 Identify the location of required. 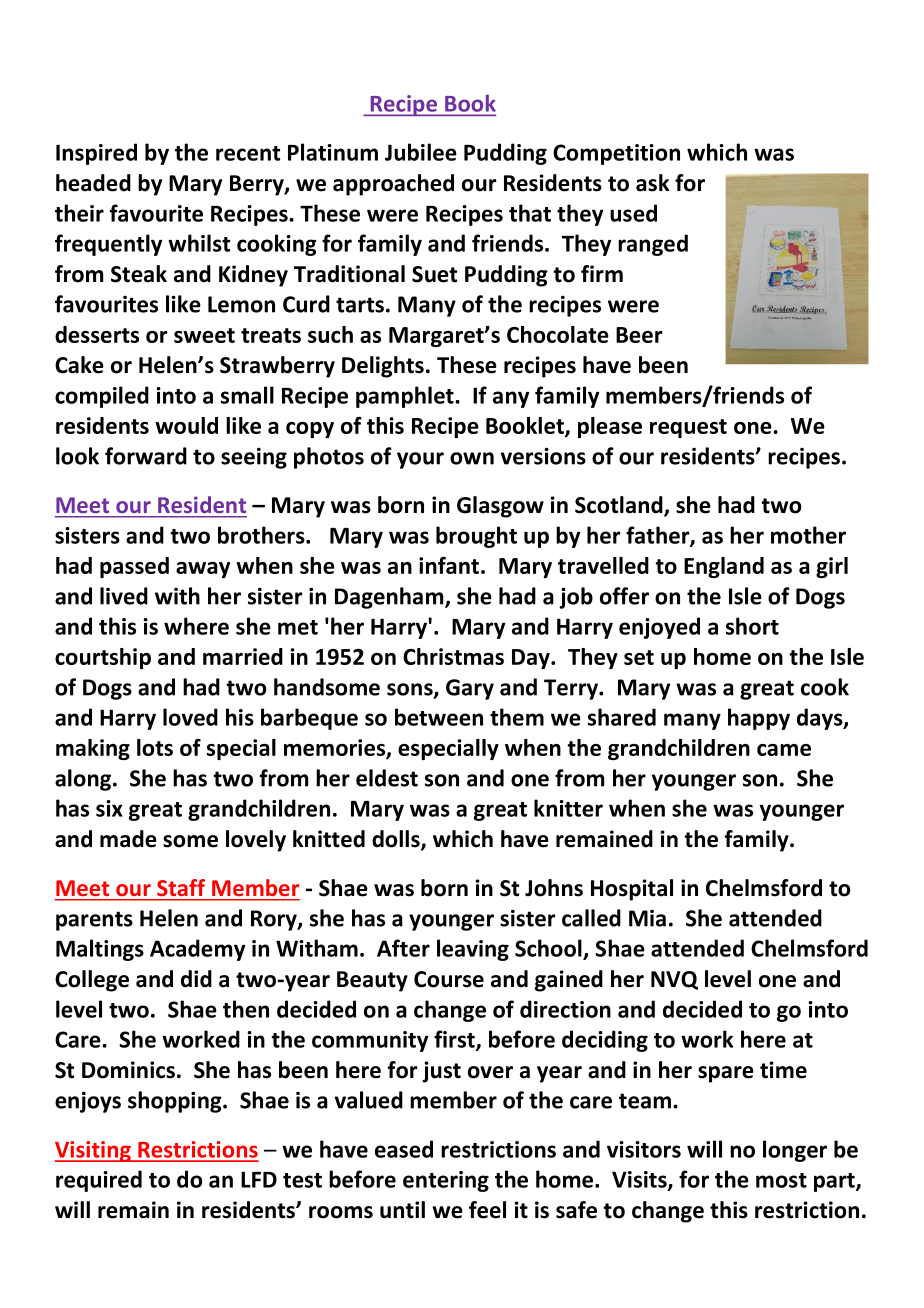
(99, 1181).
